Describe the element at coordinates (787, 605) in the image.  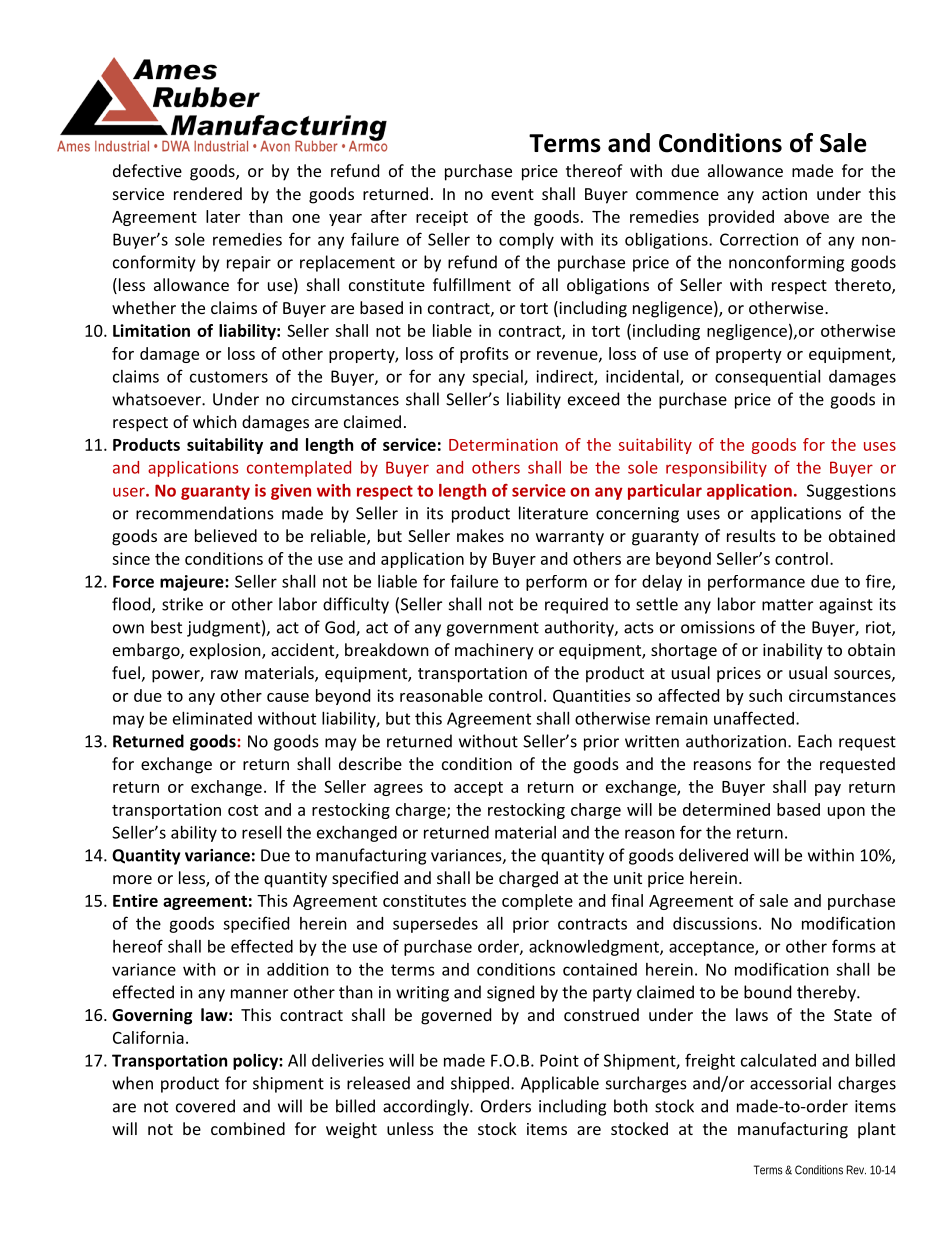
I see `matter` at that location.
